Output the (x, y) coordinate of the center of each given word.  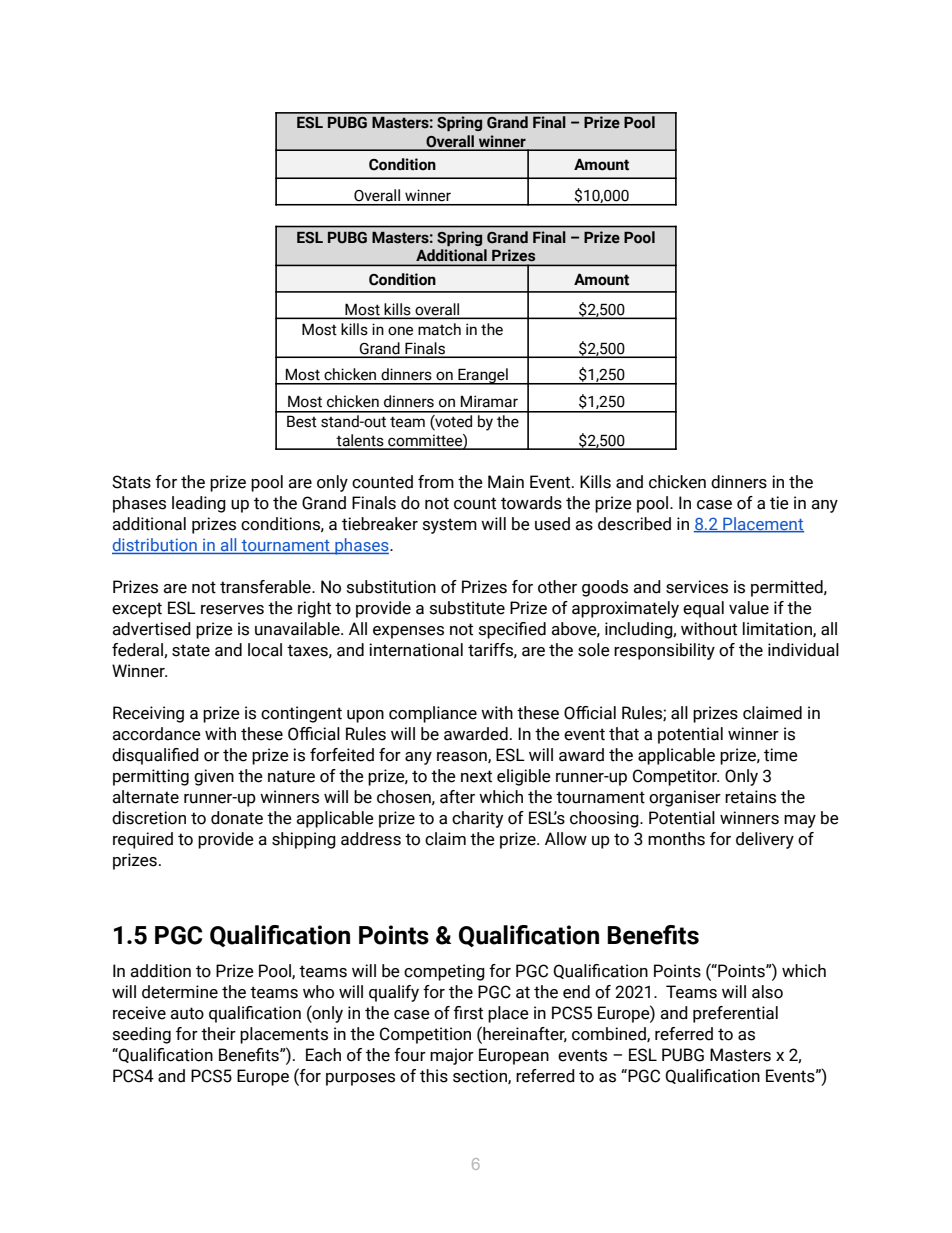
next (476, 776)
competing (444, 972)
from (436, 482)
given (214, 777)
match (439, 329)
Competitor (676, 777)
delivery (765, 840)
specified (512, 630)
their (218, 1034)
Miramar (489, 401)
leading (199, 504)
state (191, 650)
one (400, 331)
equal (703, 609)
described (634, 524)
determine (180, 992)
